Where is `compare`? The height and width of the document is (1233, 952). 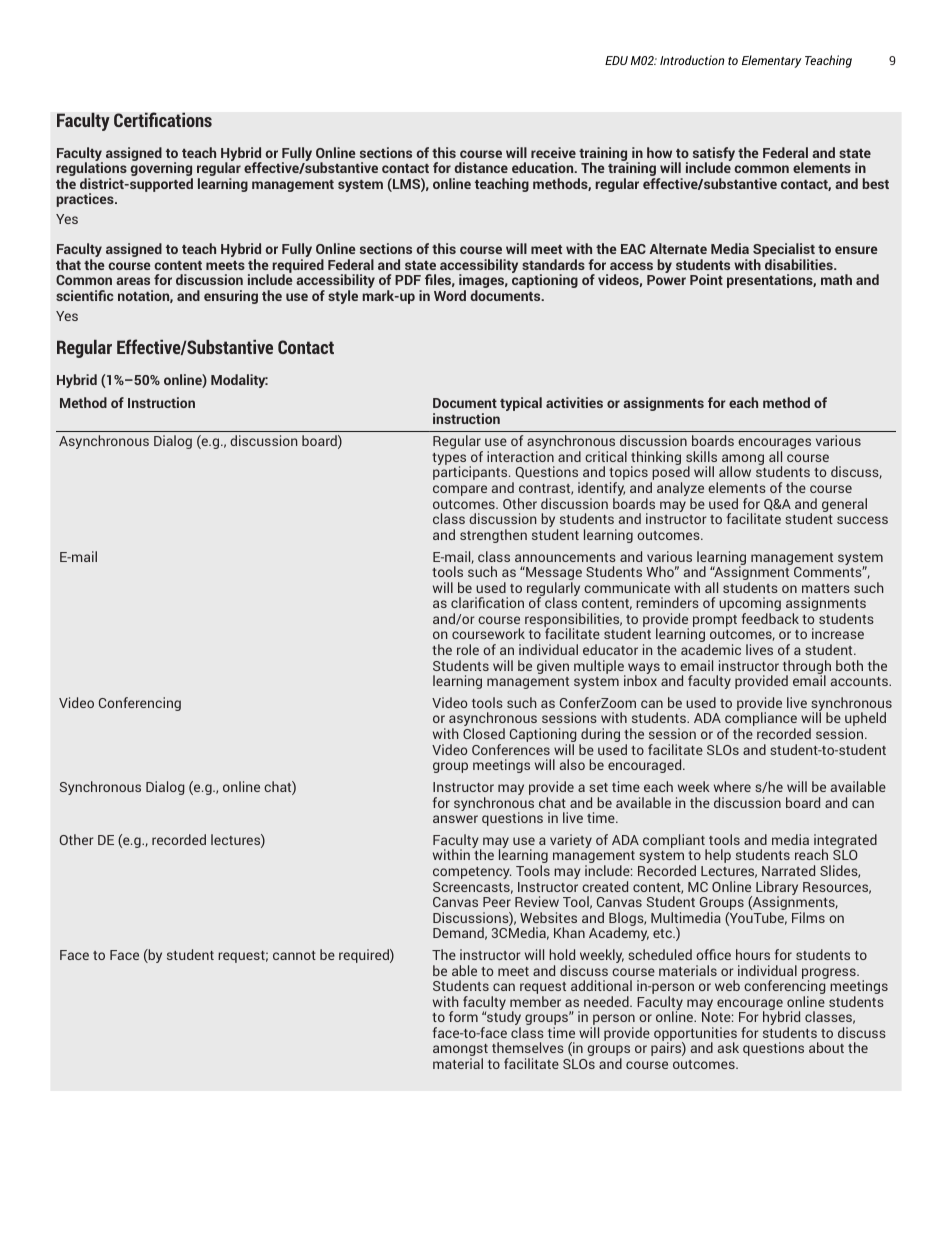
compare is located at coordinates (460, 490).
